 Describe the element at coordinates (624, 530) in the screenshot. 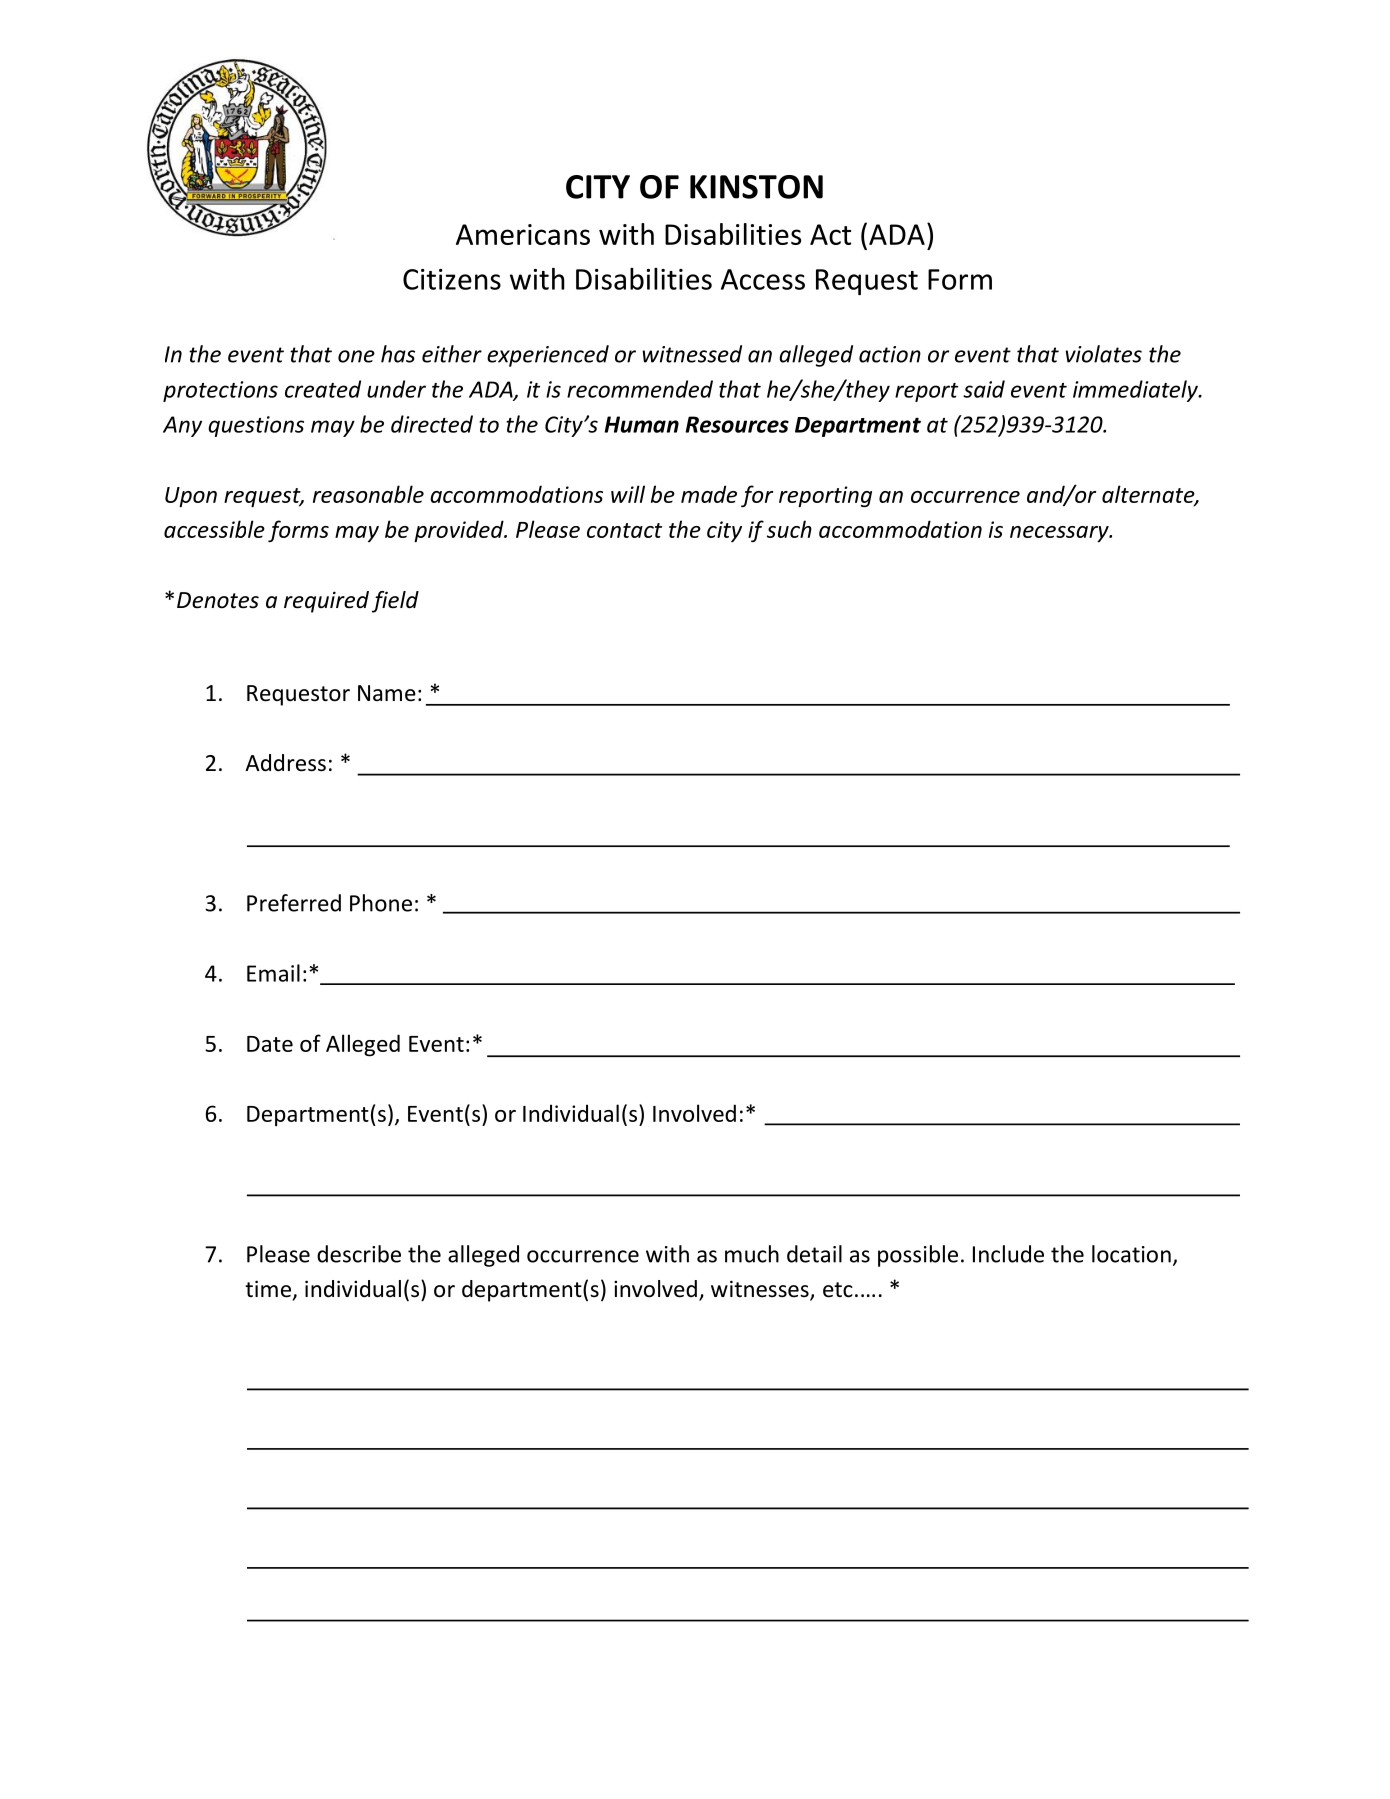

I see `contact` at that location.
